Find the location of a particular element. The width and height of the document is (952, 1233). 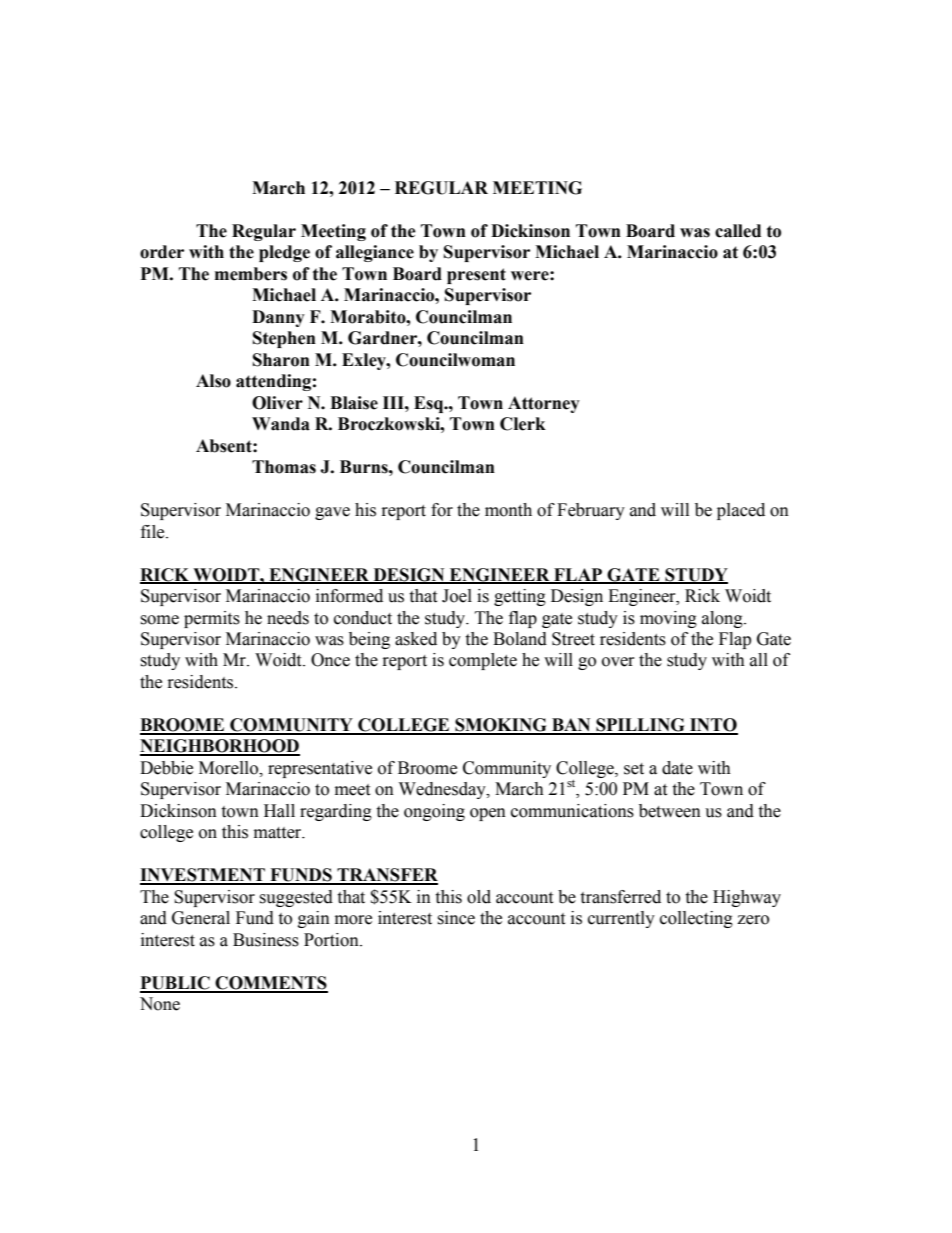

allegiance is located at coordinates (375, 253).
